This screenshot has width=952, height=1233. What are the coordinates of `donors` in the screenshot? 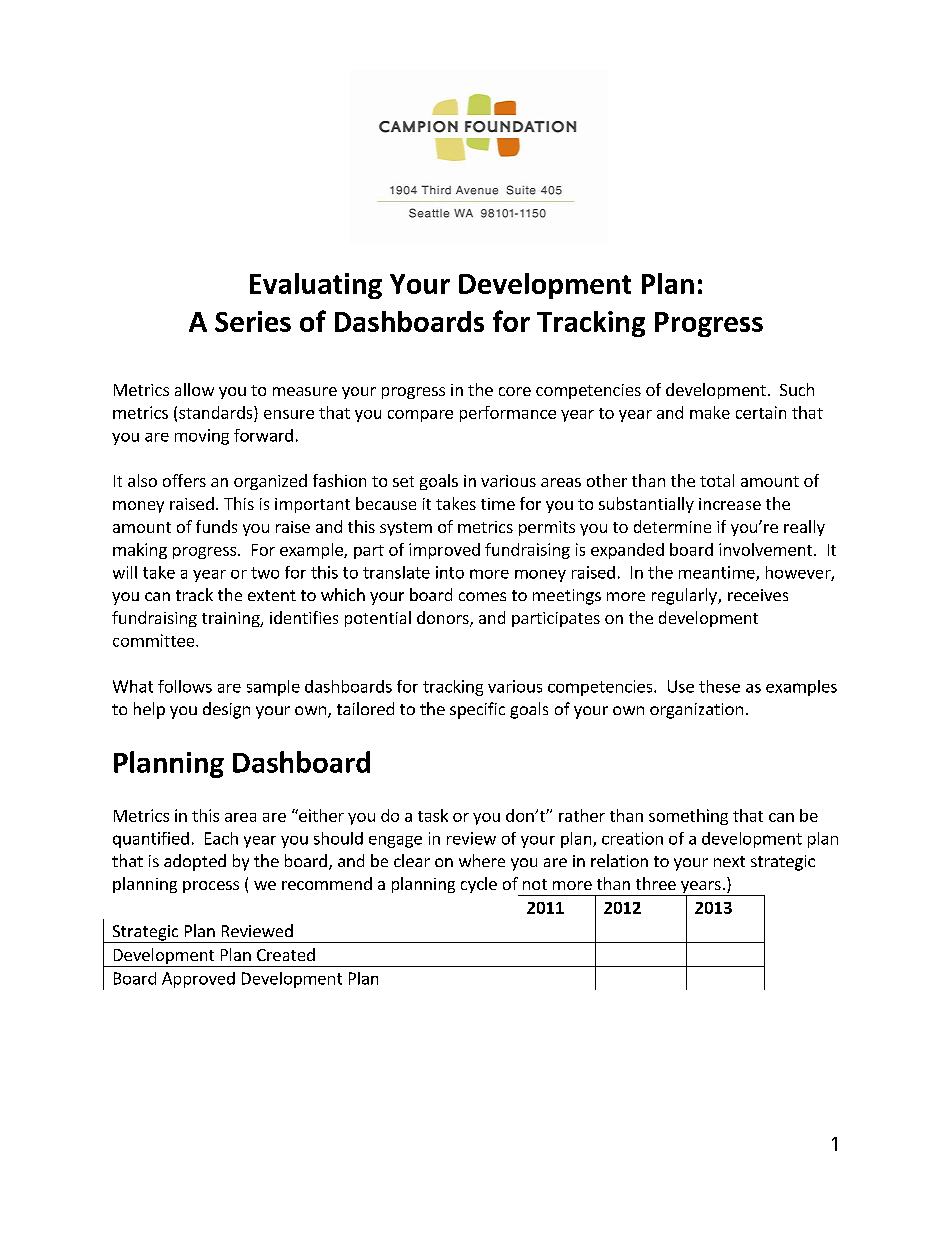 It's located at (444, 619).
